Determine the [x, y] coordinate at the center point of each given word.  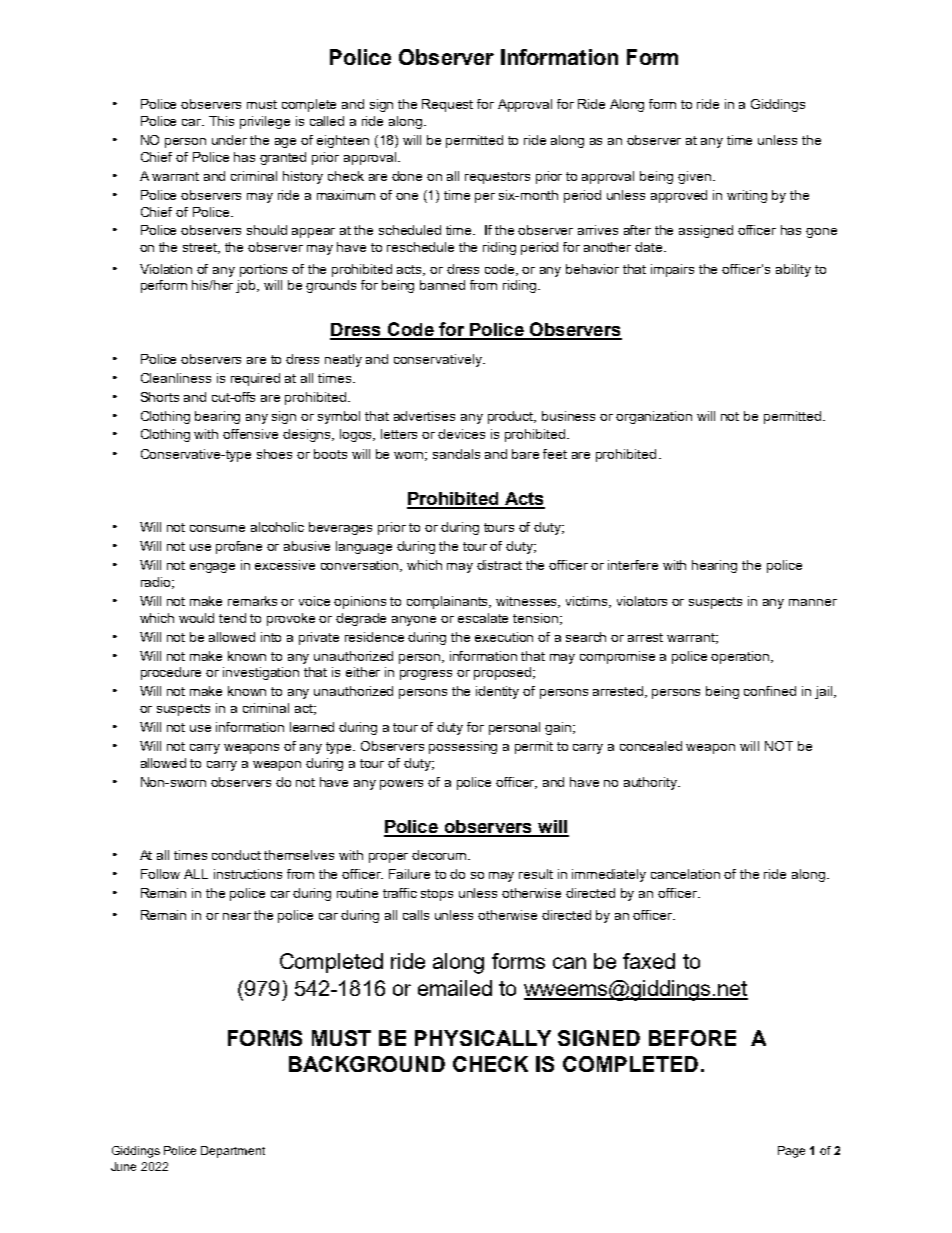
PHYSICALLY [483, 1038]
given [694, 177]
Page [791, 1152]
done [407, 176]
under [229, 140]
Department [233, 1152]
